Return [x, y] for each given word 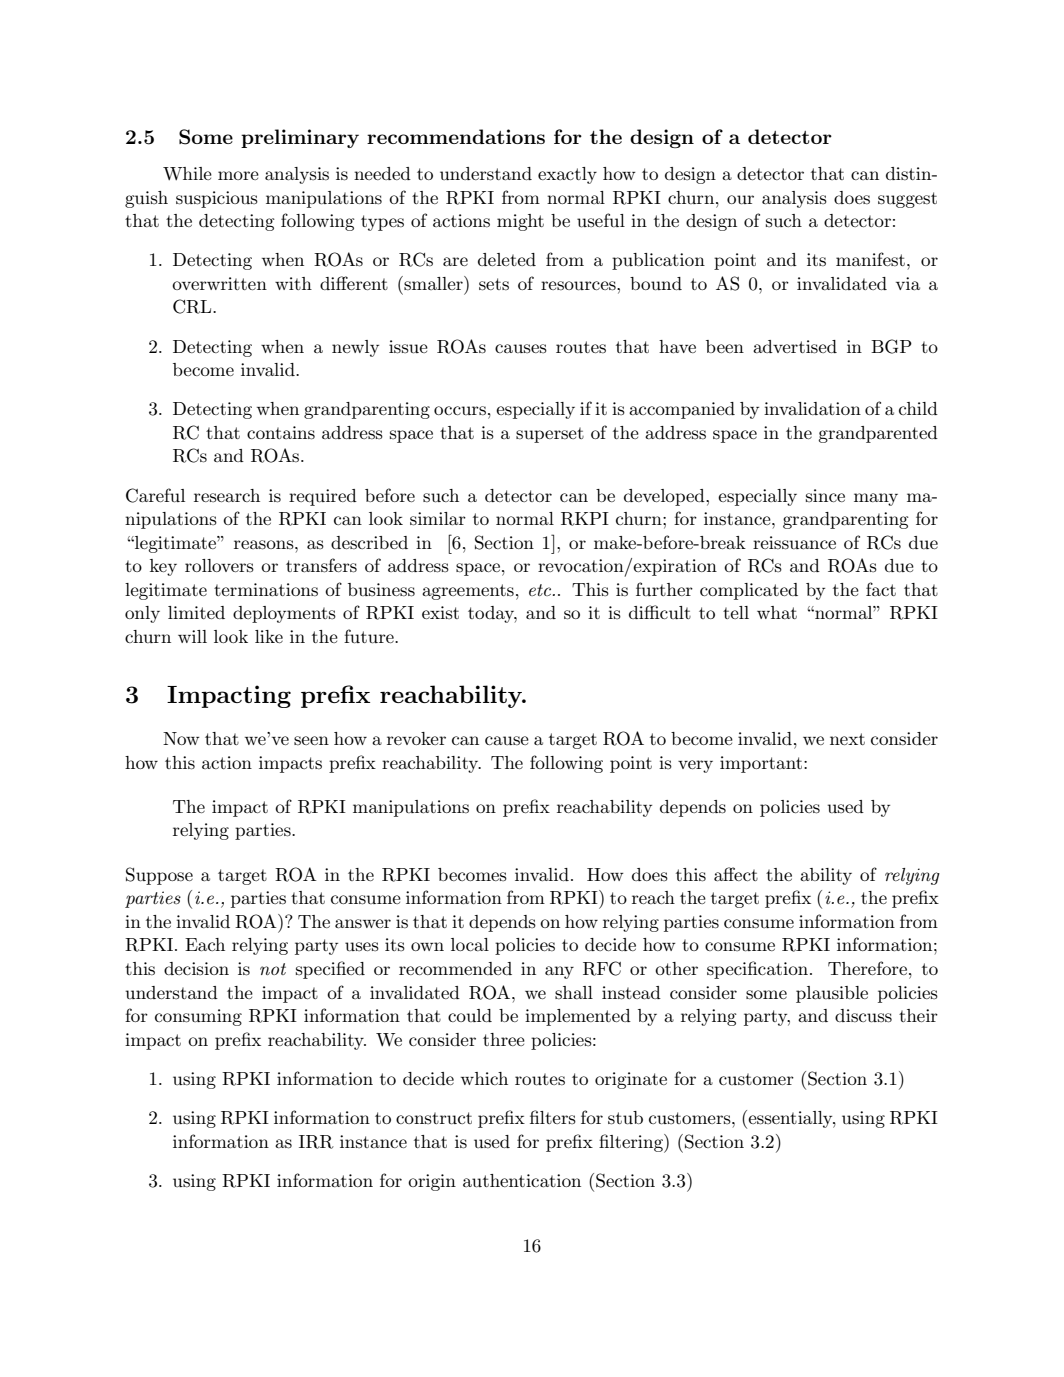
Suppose [159, 876]
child [918, 408]
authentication [522, 1181]
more [238, 175]
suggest [907, 200]
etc [541, 590]
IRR [316, 1142]
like [269, 636]
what [777, 612]
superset [550, 435]
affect [736, 874]
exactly [567, 175]
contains [281, 433]
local [470, 944]
